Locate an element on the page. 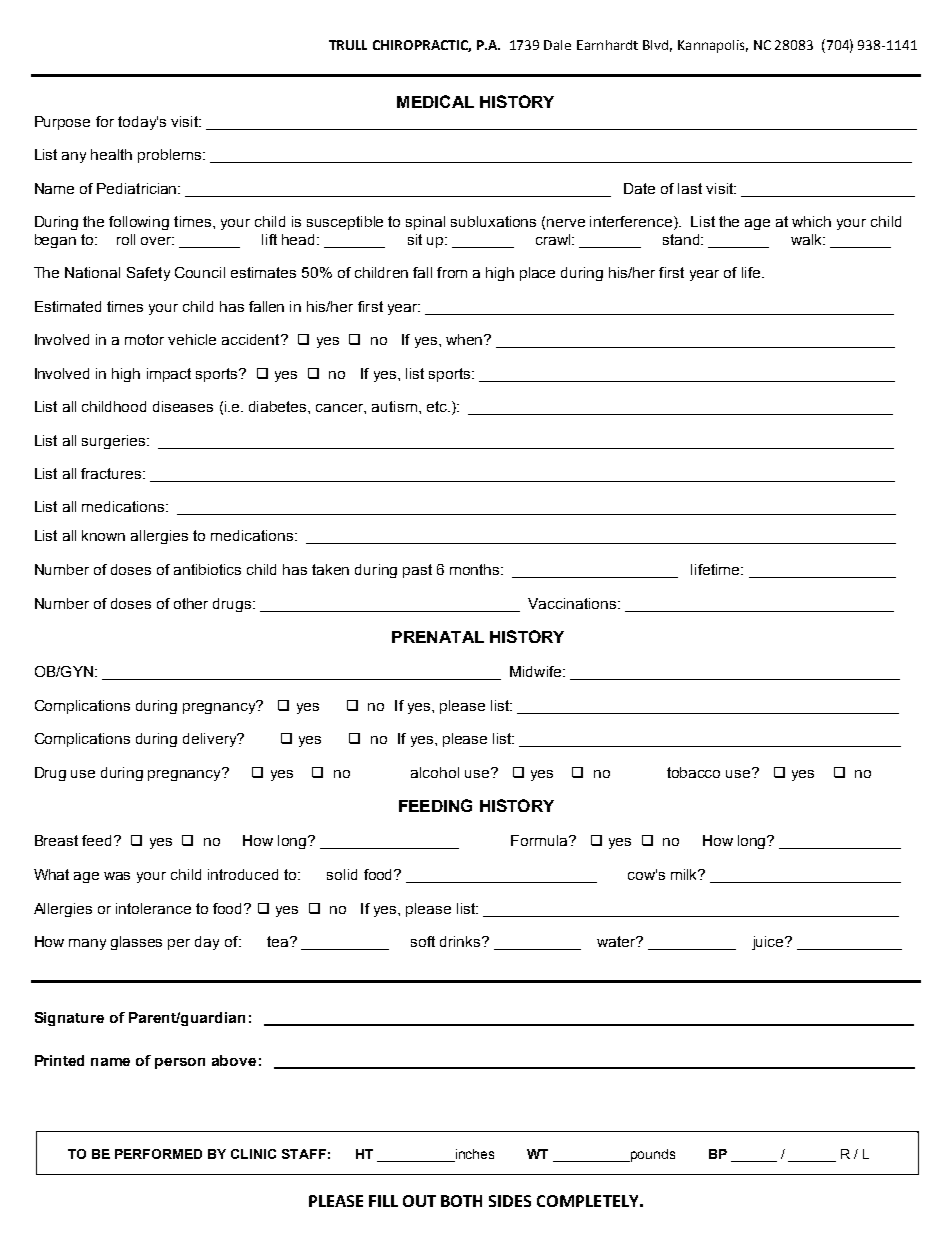 This document has width=952, height=1233. Purpose is located at coordinates (62, 123).
